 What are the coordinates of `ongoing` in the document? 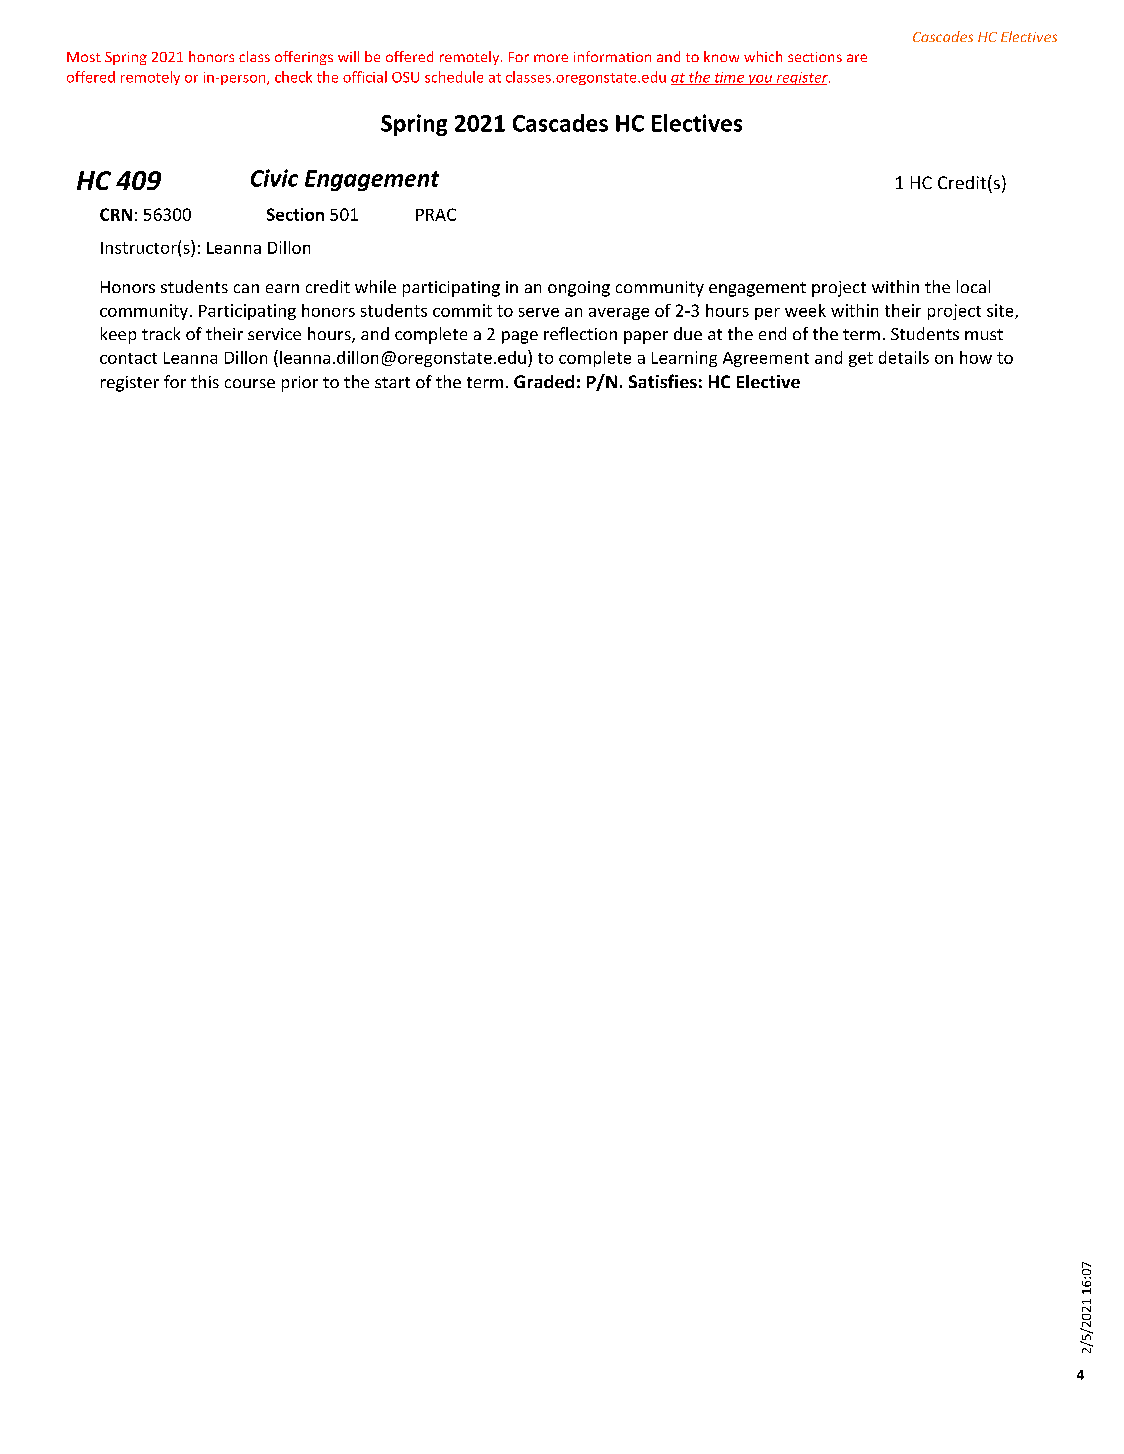 It's located at (579, 289).
